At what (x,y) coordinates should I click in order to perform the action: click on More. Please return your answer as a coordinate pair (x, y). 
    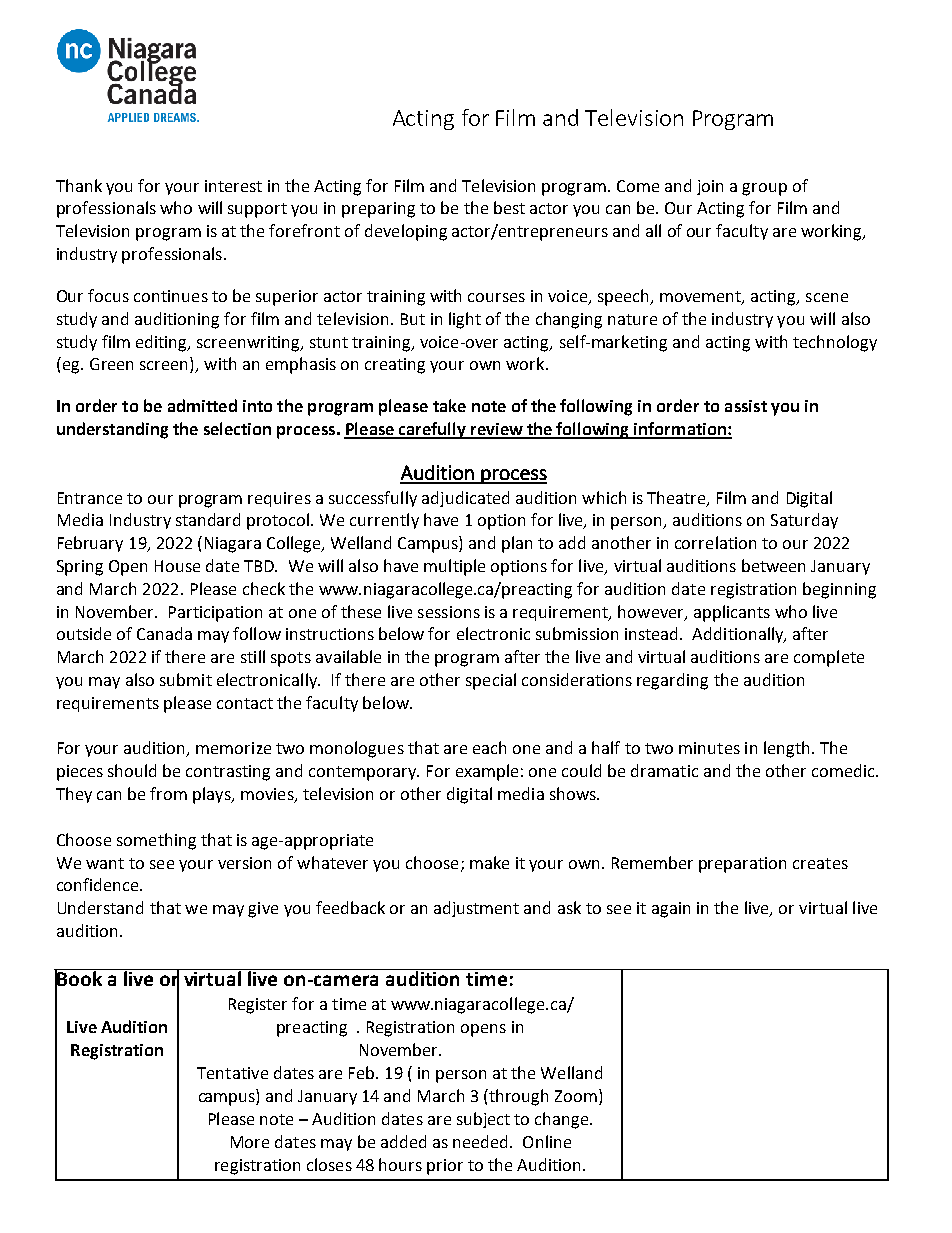
    Looking at the image, I should click on (250, 1142).
